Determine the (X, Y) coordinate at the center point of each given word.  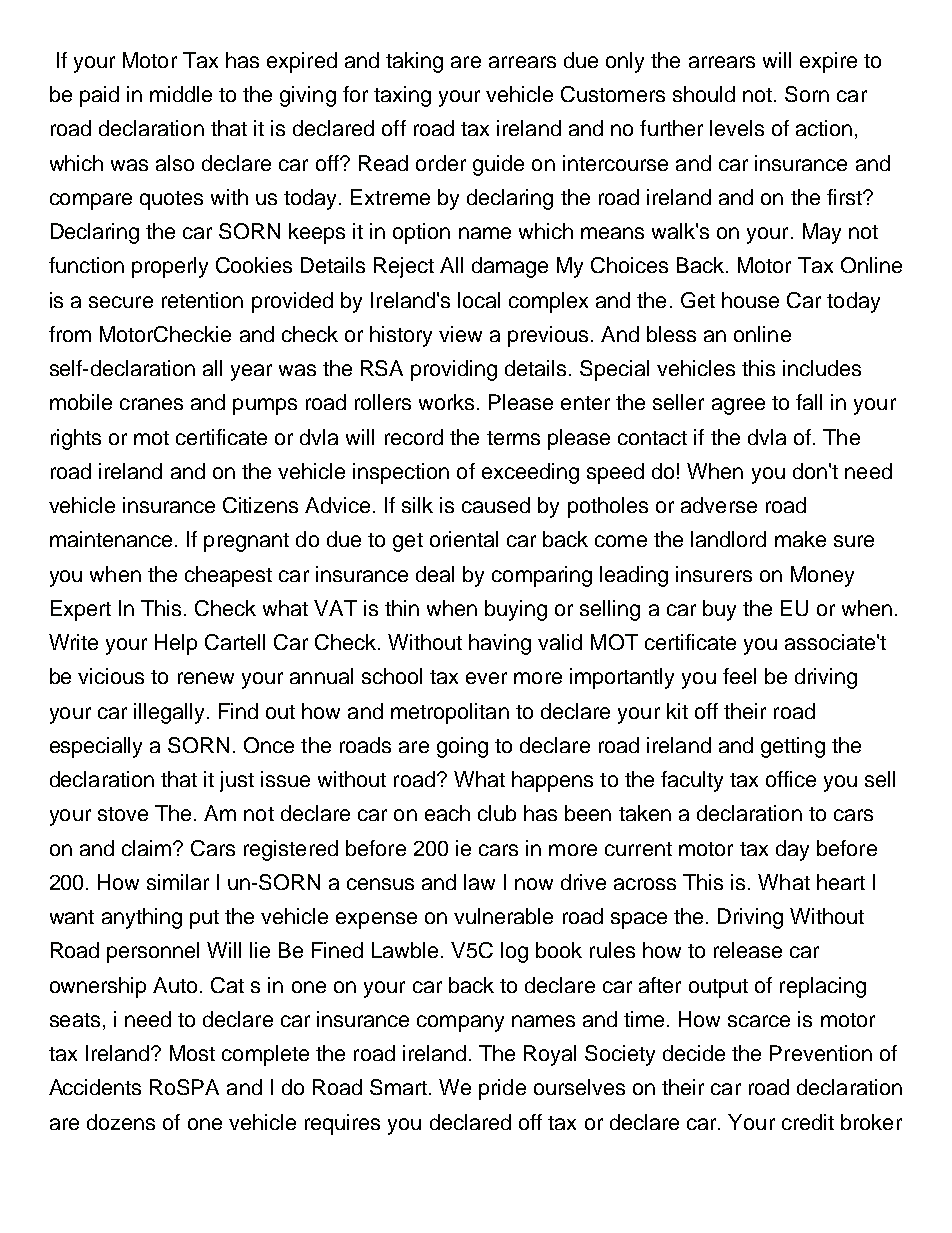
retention (202, 300)
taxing (402, 96)
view (460, 334)
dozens (121, 1122)
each (447, 813)
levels (737, 128)
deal (435, 574)
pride (502, 1089)
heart (841, 882)
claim (146, 848)
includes (822, 368)
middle (181, 94)
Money (822, 576)
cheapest (228, 576)
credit (808, 1122)
